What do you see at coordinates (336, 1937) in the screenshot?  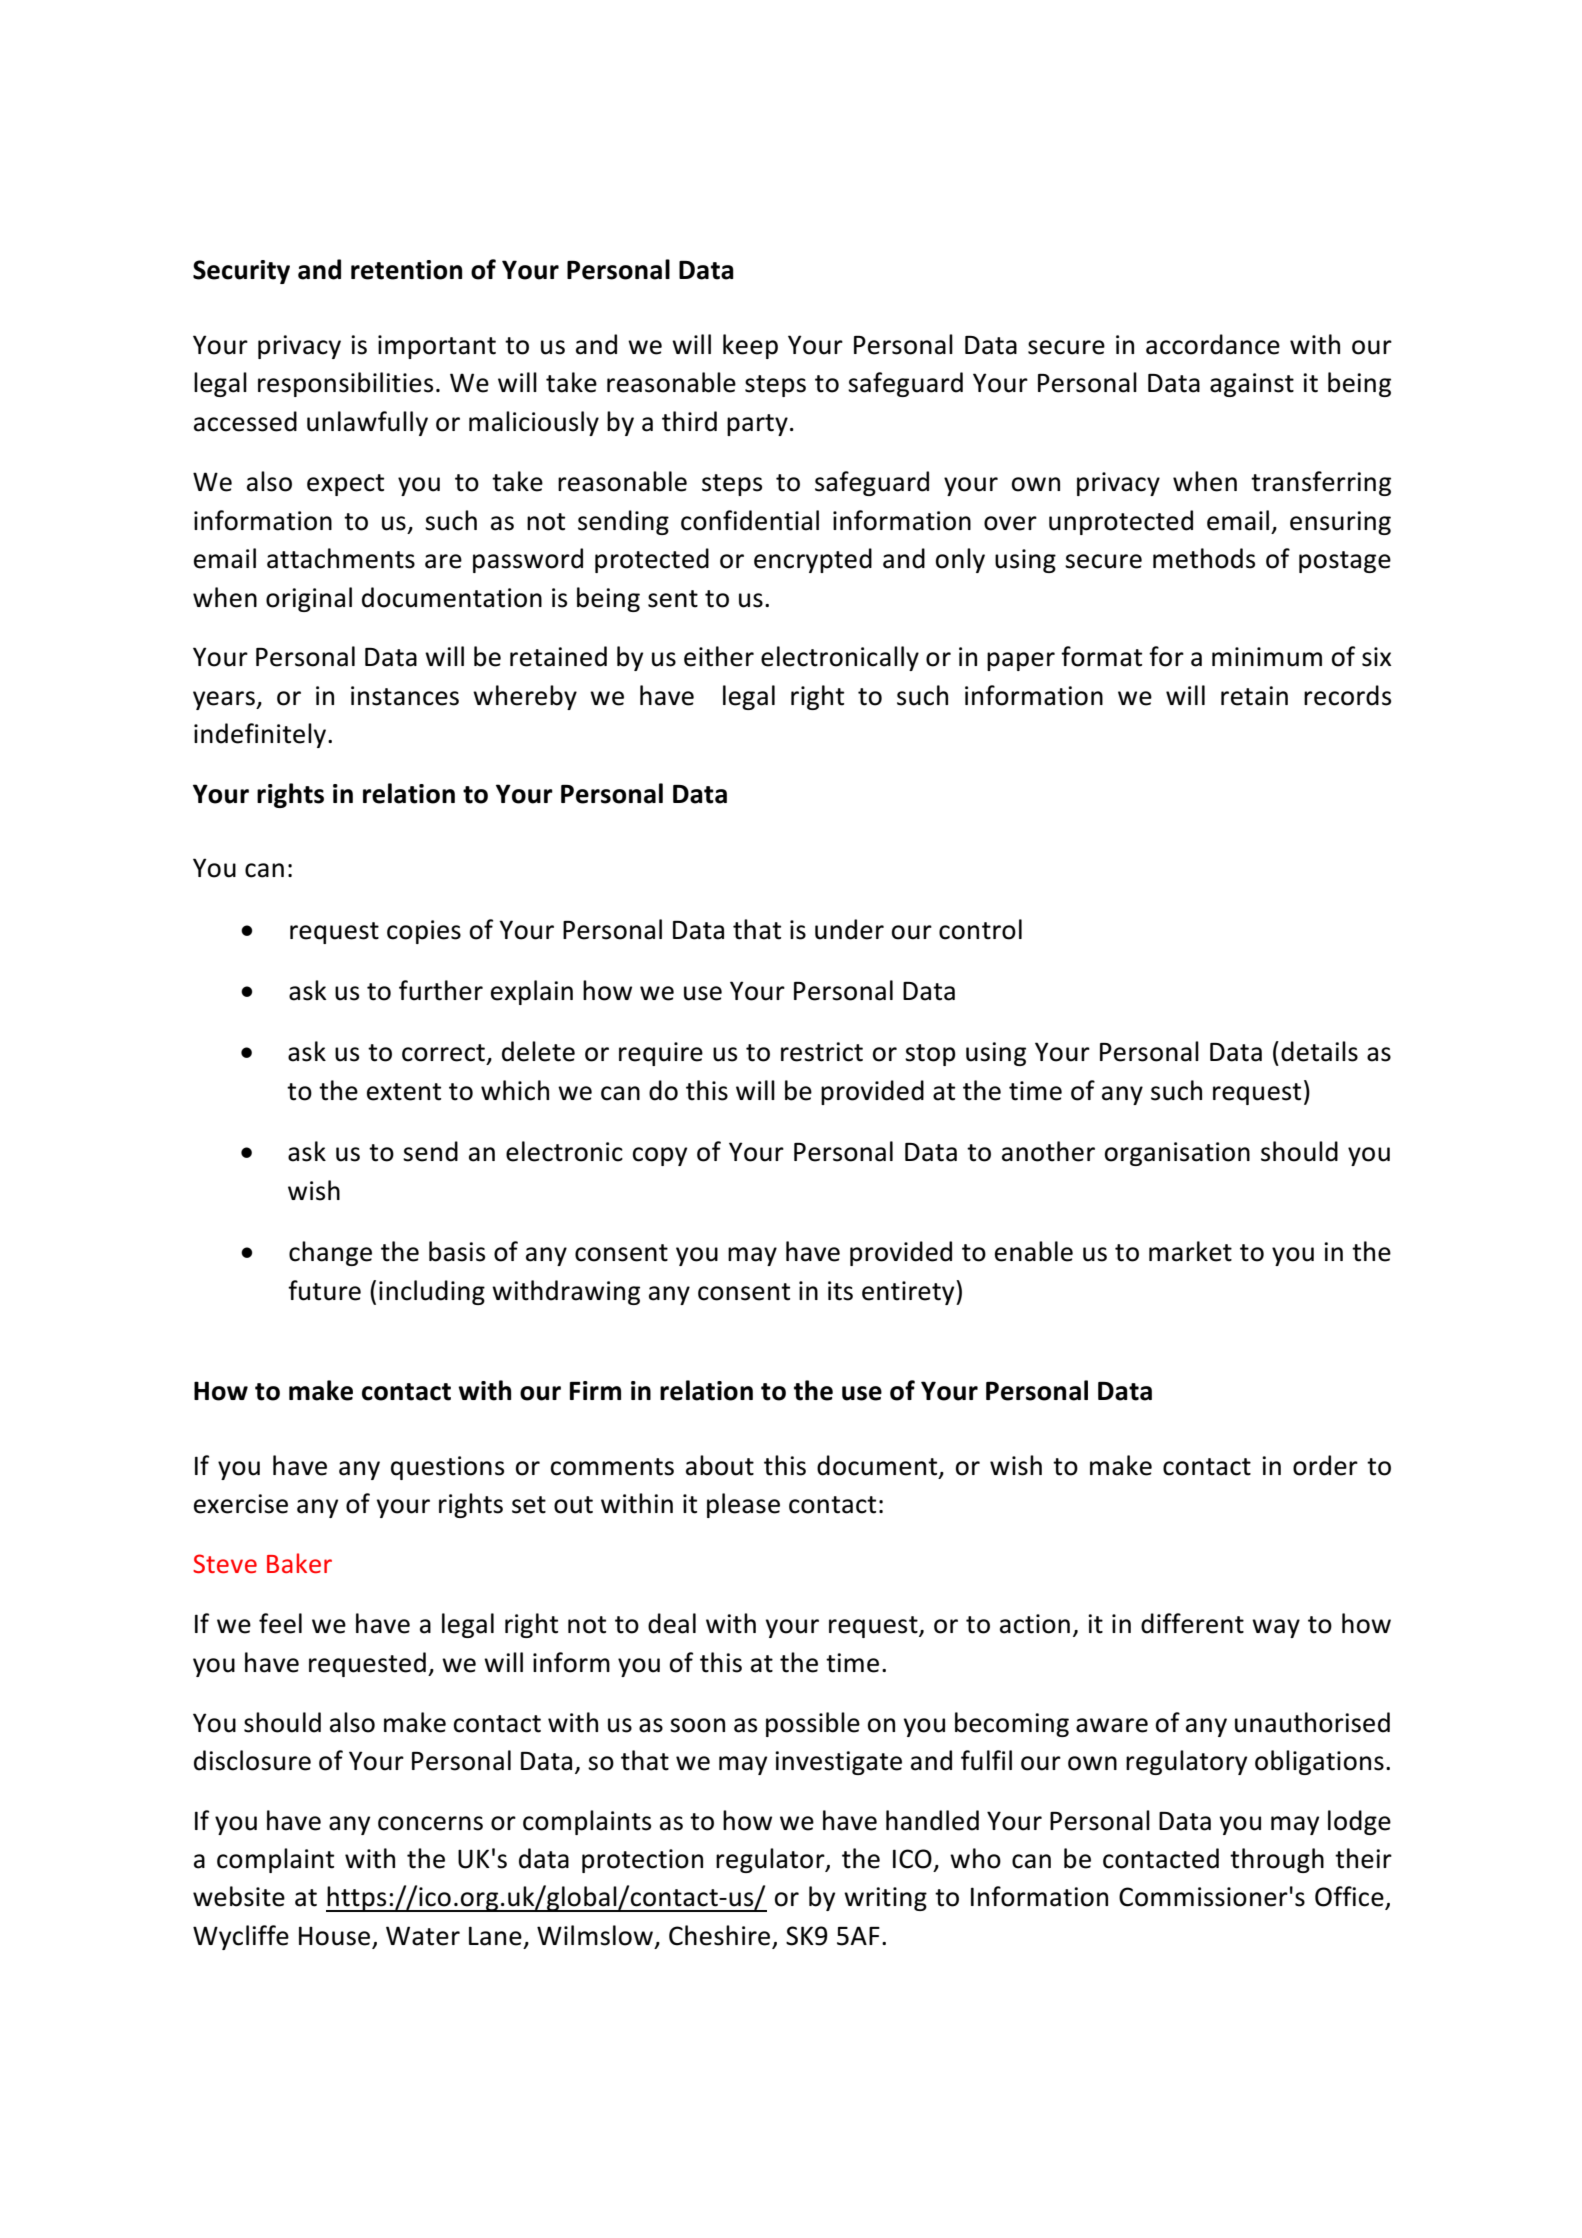 I see `House` at bounding box center [336, 1937].
